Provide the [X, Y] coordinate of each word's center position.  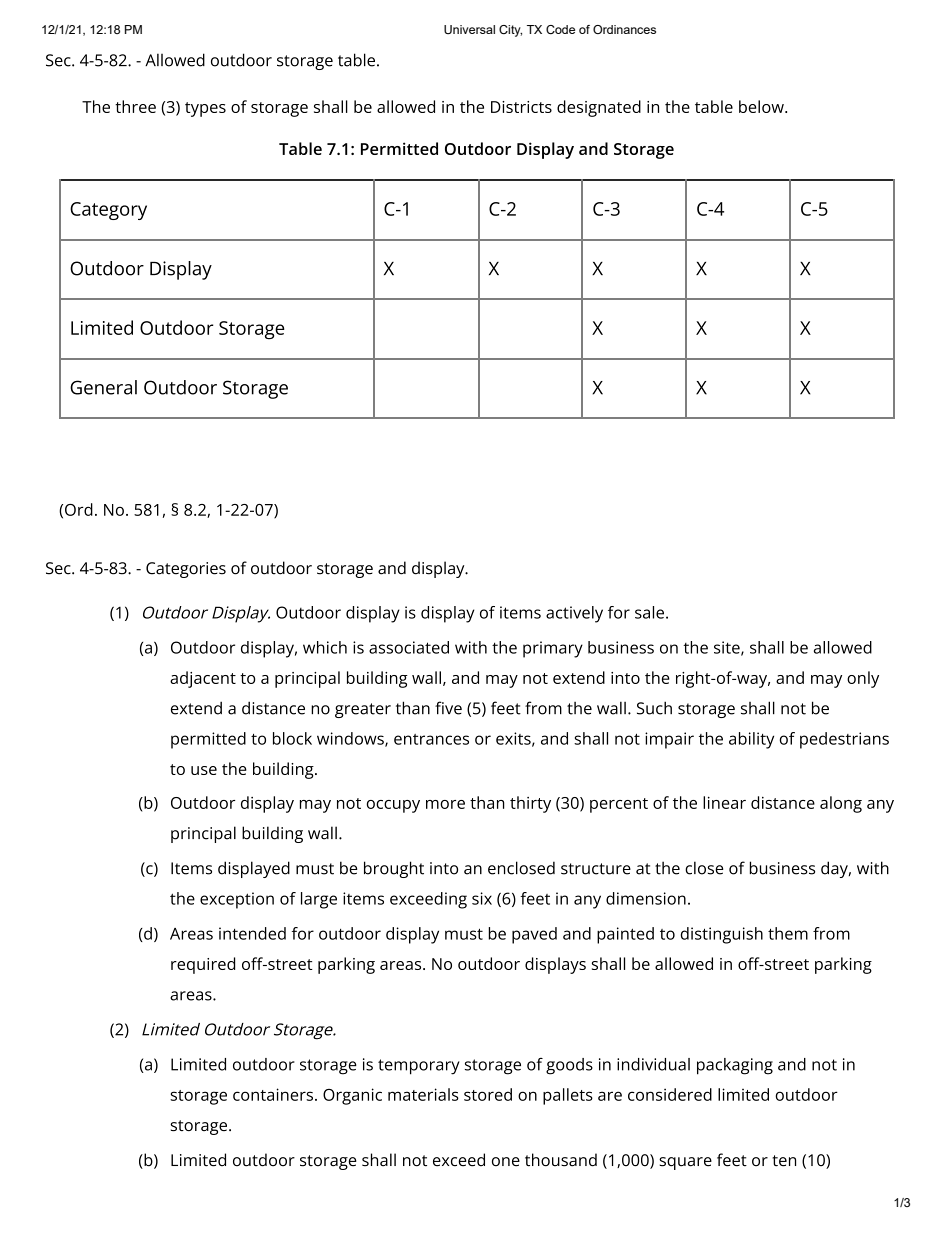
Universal [469, 29]
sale [649, 612]
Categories [186, 570]
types [205, 109]
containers [273, 1094]
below [762, 106]
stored [488, 1094]
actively [574, 614]
